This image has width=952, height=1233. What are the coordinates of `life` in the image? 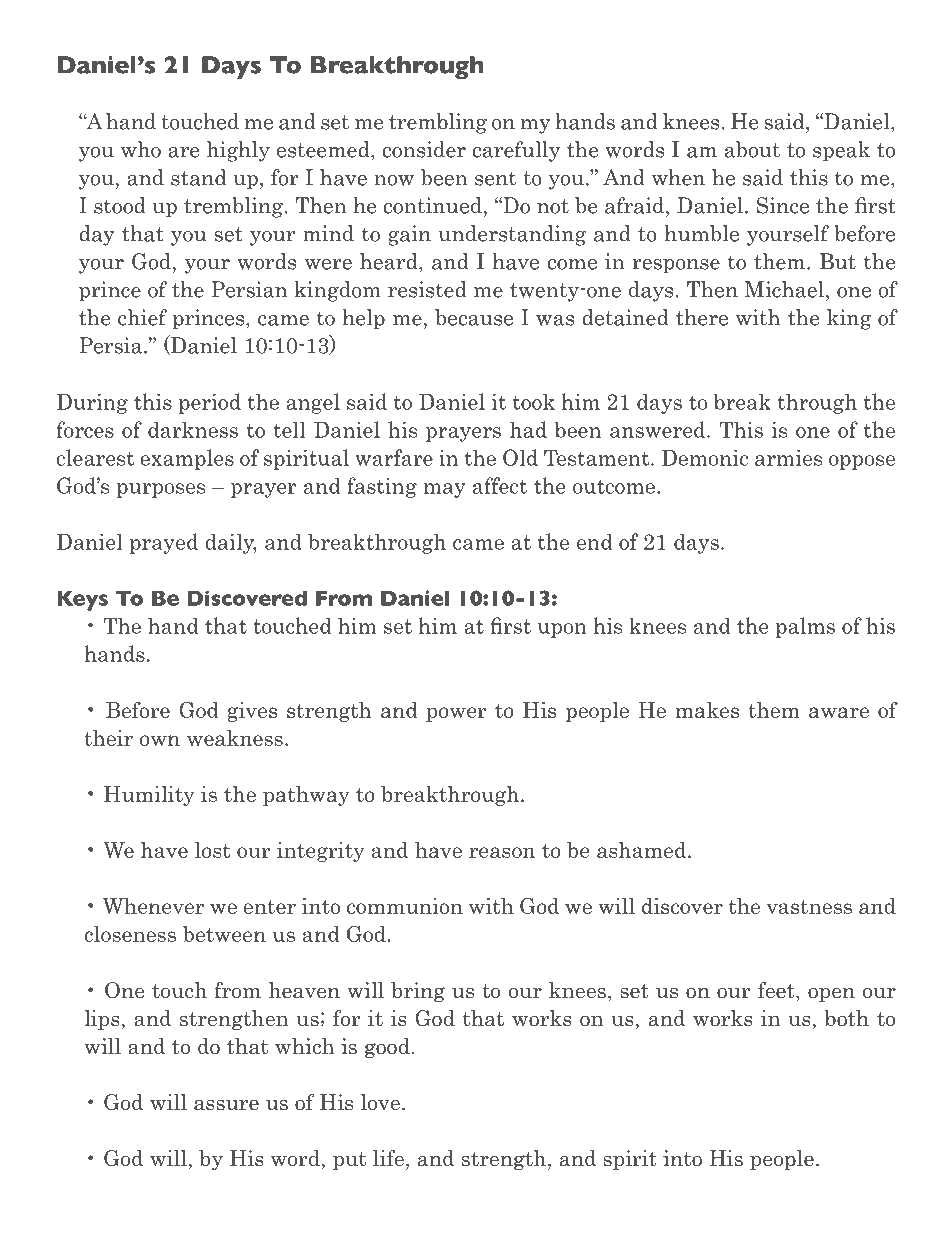 It's located at (388, 1158).
